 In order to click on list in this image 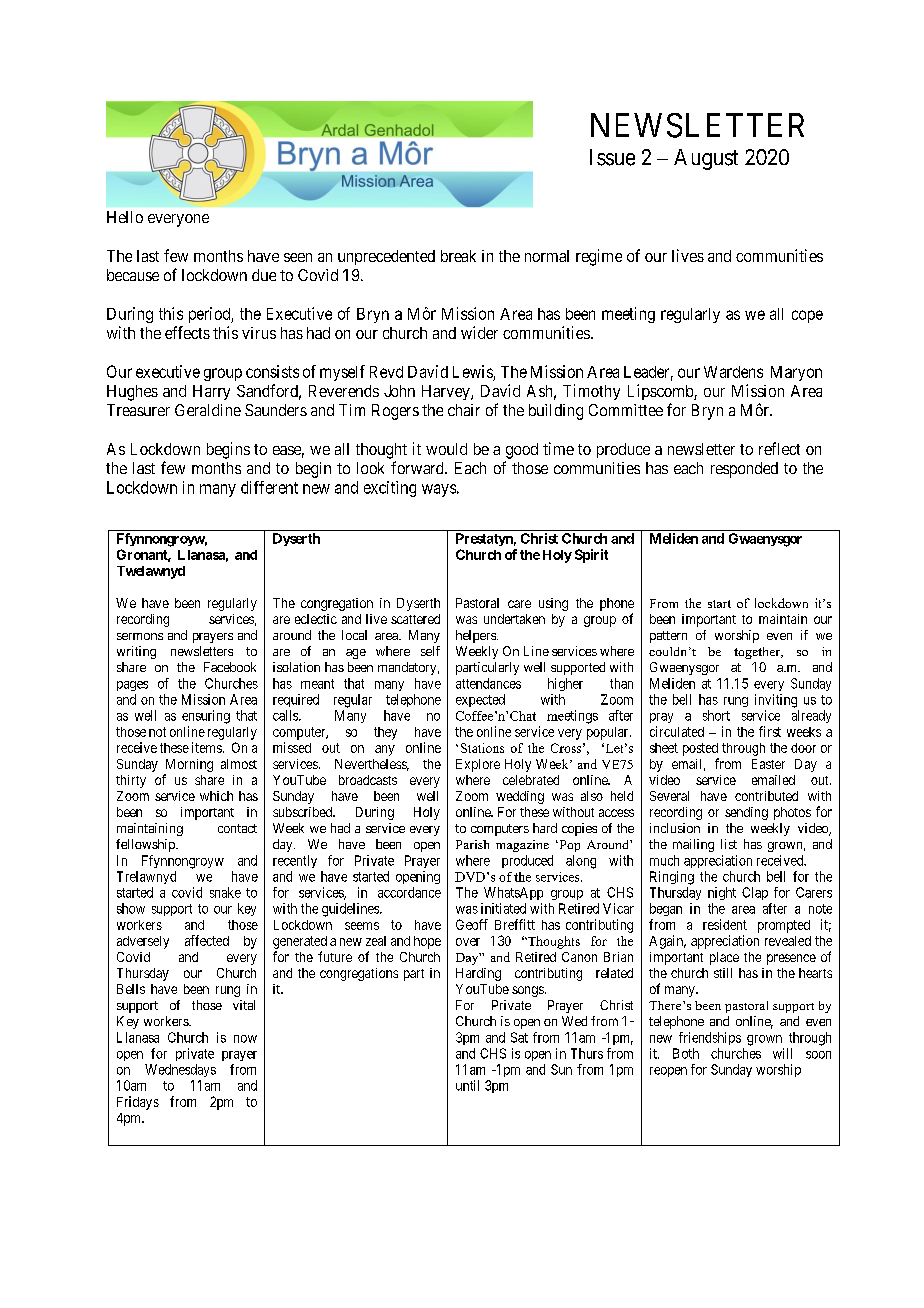, I will do `click(729, 844)`.
